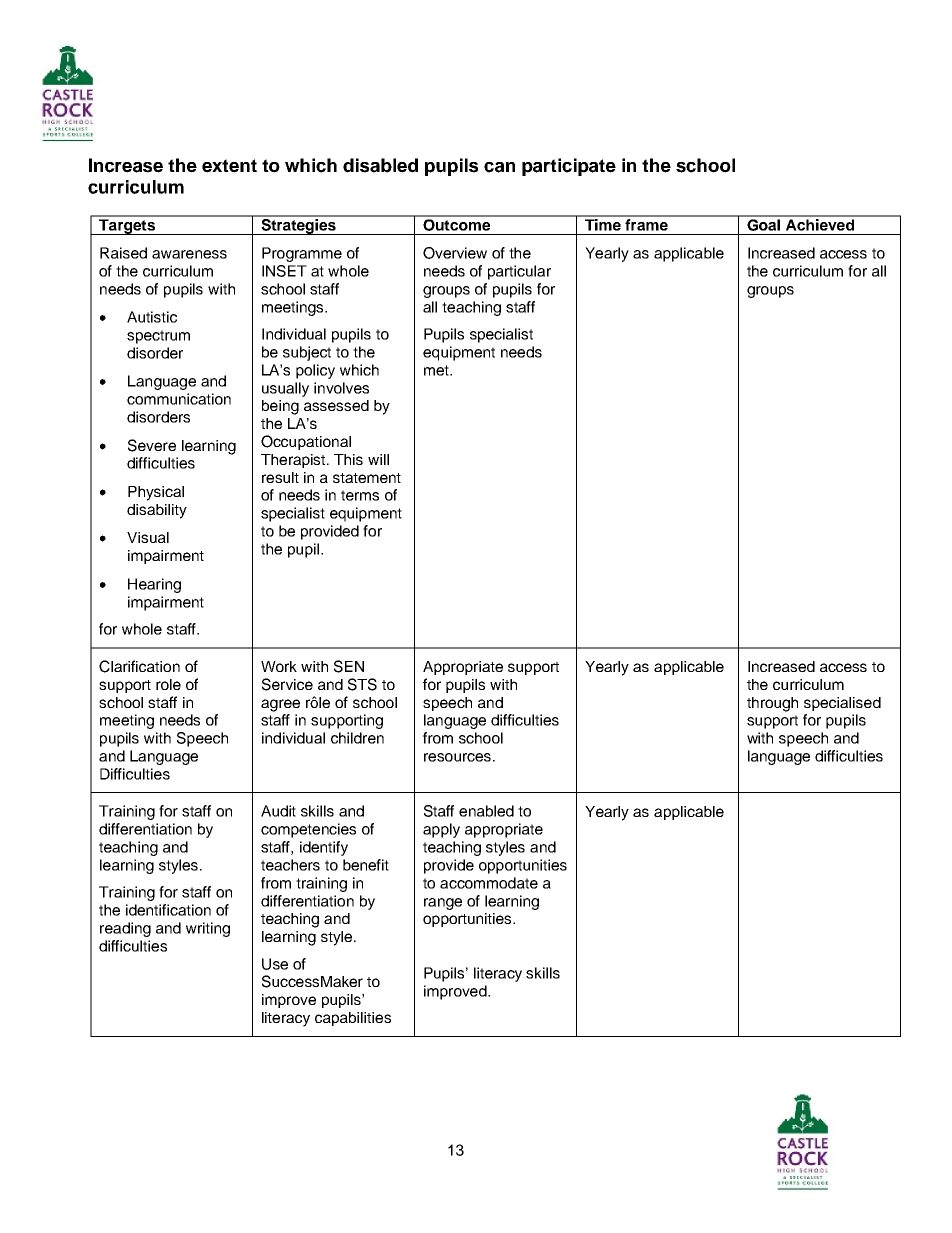 Image resolution: width=952 pixels, height=1233 pixels. I want to click on participate, so click(569, 167).
